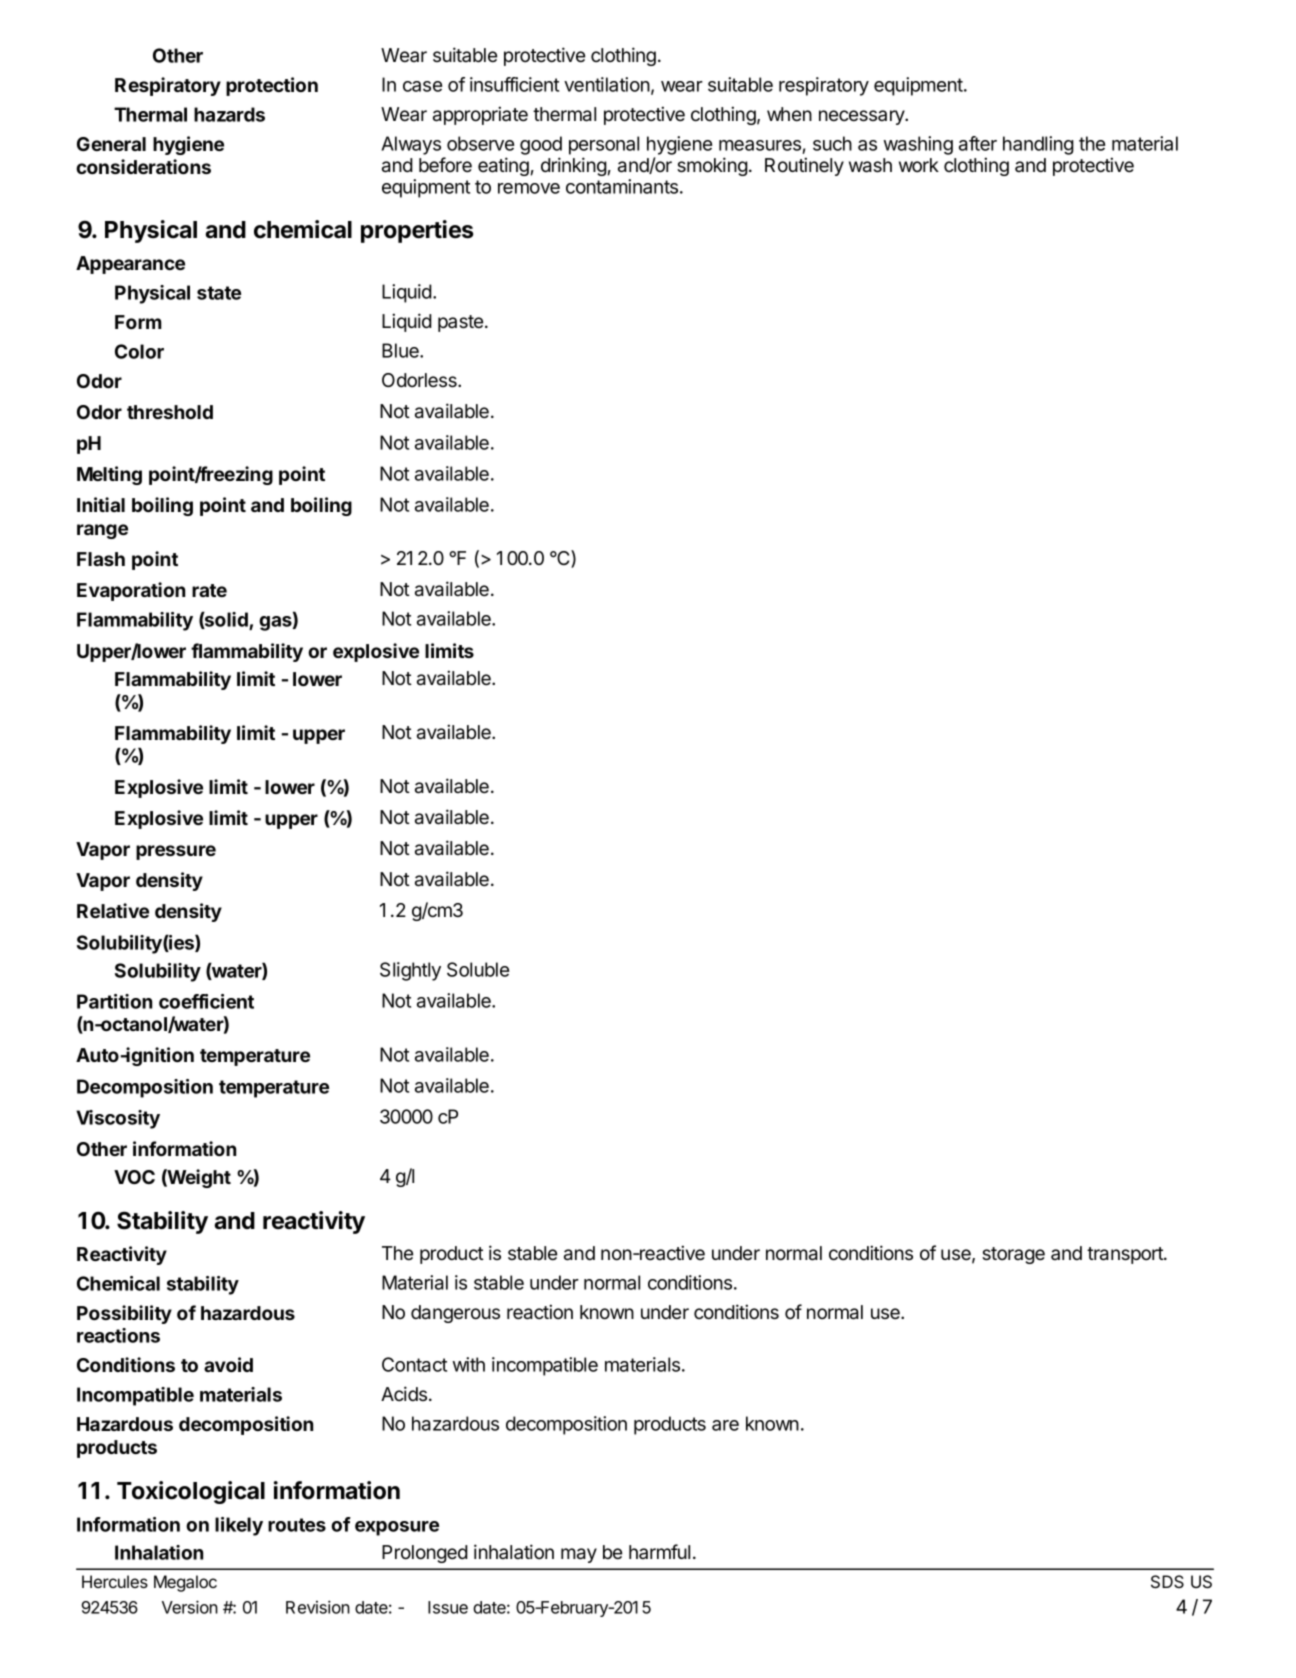 This page has height=1678, width=1296. Describe the element at coordinates (1038, 145) in the page. I see `handling` at that location.
